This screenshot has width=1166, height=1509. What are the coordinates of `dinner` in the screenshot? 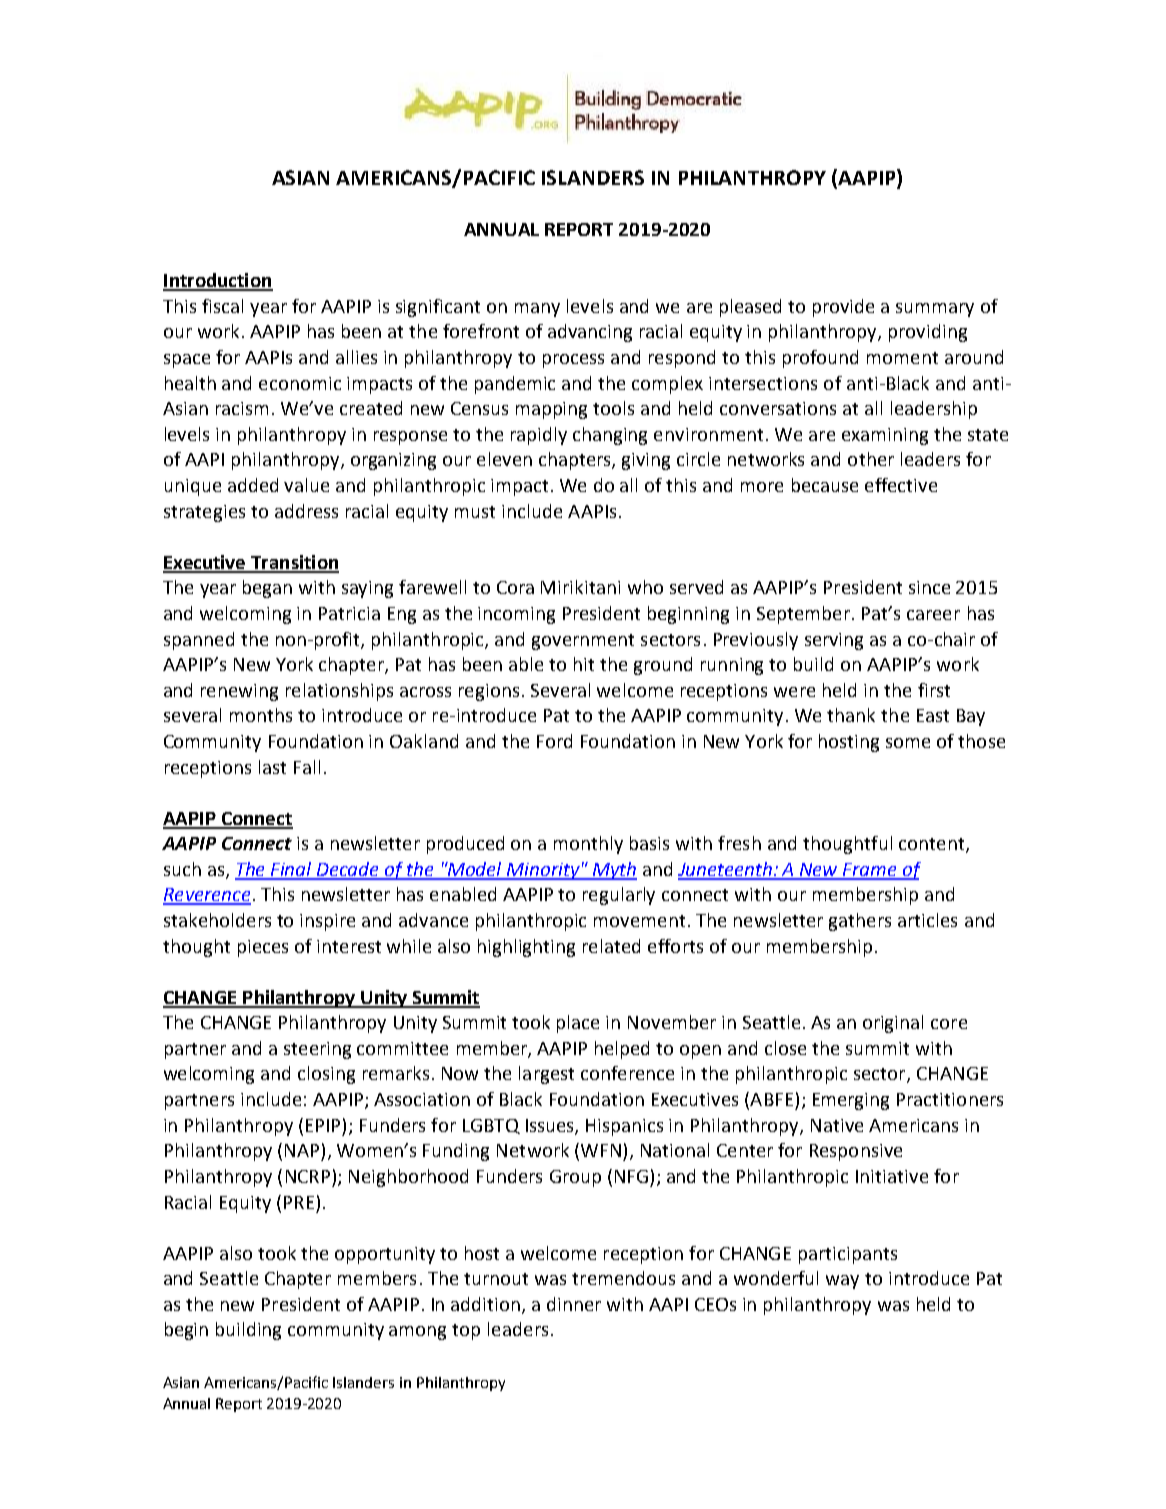 It's located at (574, 1304).
